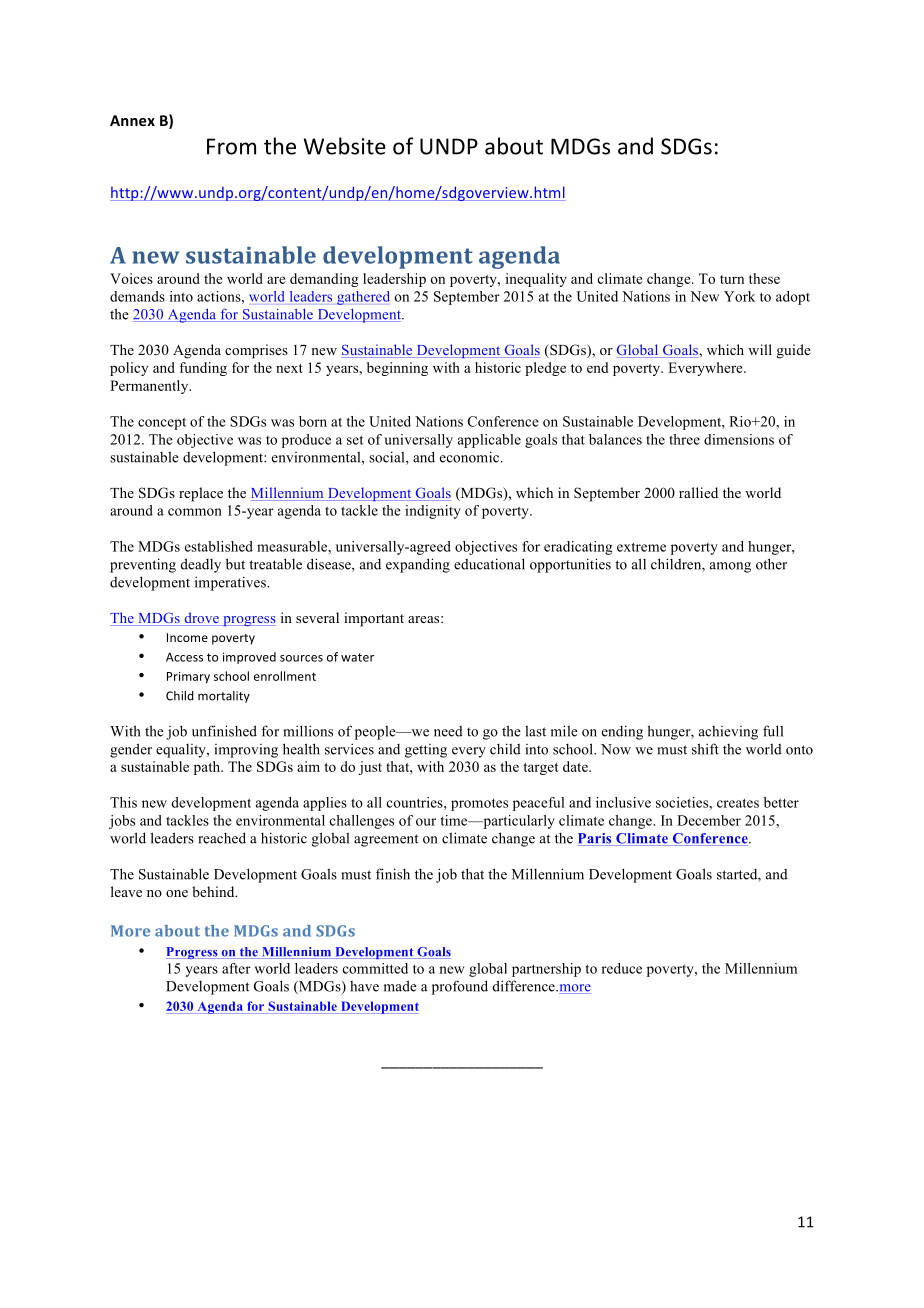 Image resolution: width=924 pixels, height=1308 pixels. I want to click on after, so click(236, 968).
